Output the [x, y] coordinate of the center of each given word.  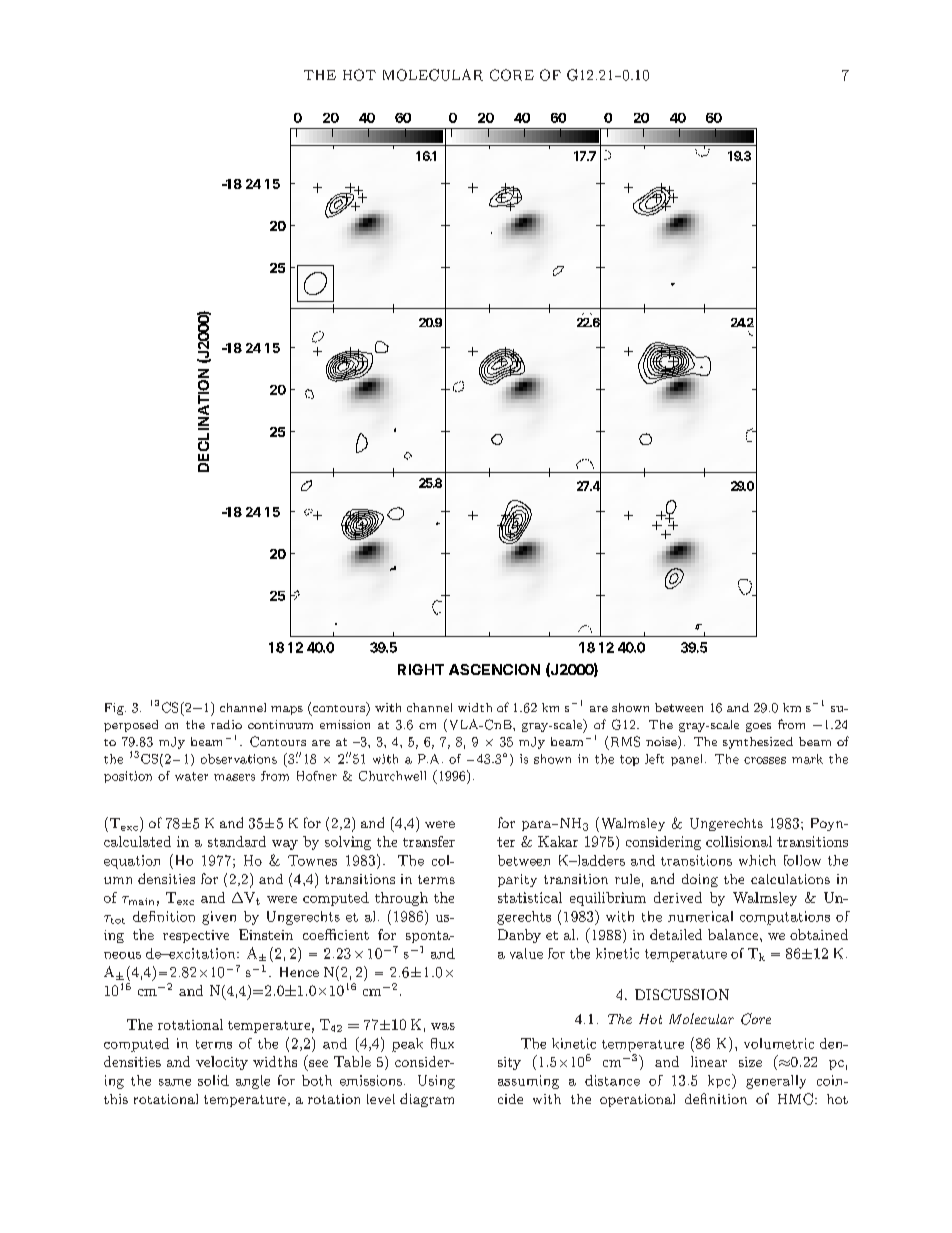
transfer [429, 841]
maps [287, 710]
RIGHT [421, 669]
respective [196, 936]
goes [758, 727]
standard [237, 841]
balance [734, 934]
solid [213, 1080]
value [526, 953]
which [757, 860]
